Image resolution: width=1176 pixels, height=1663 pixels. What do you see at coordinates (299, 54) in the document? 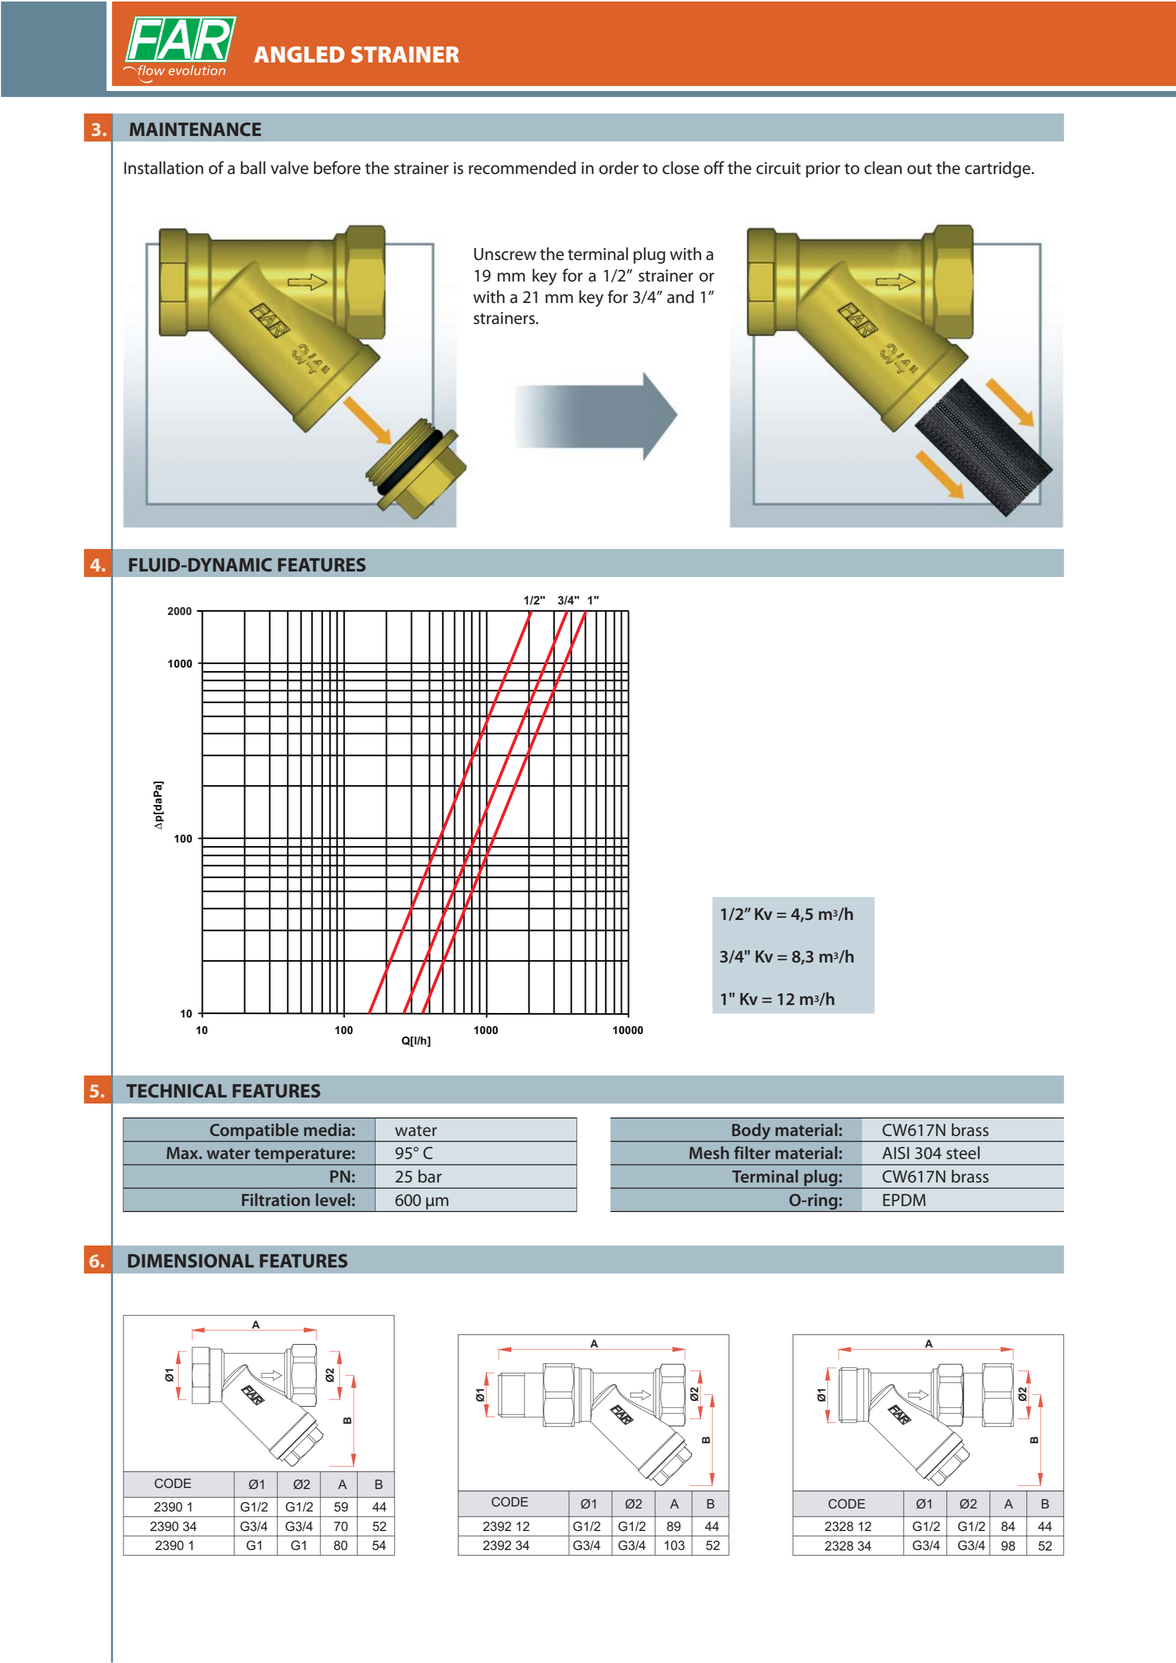
I see `ANGLED` at bounding box center [299, 54].
